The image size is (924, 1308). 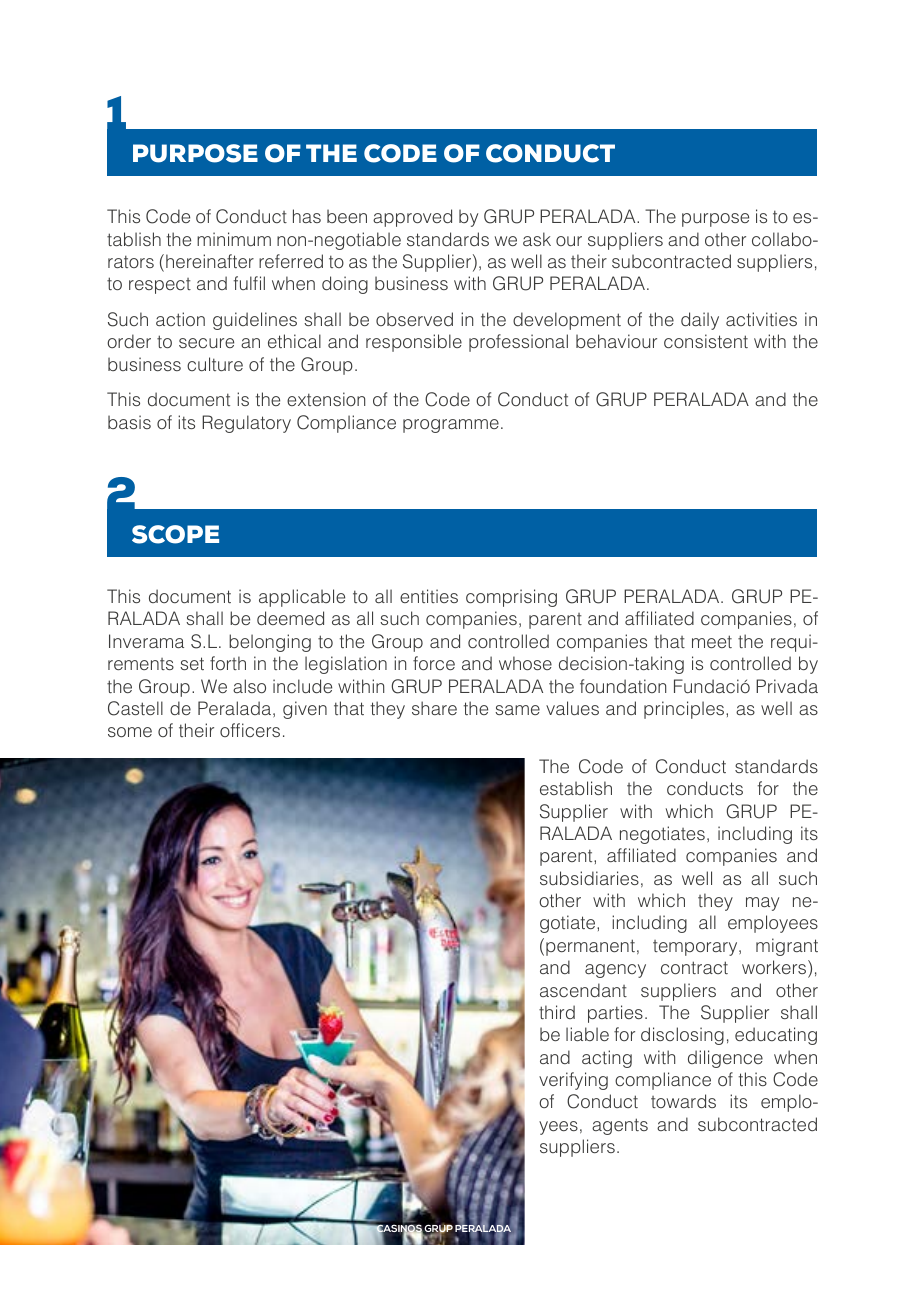 I want to click on consistent, so click(x=706, y=341).
